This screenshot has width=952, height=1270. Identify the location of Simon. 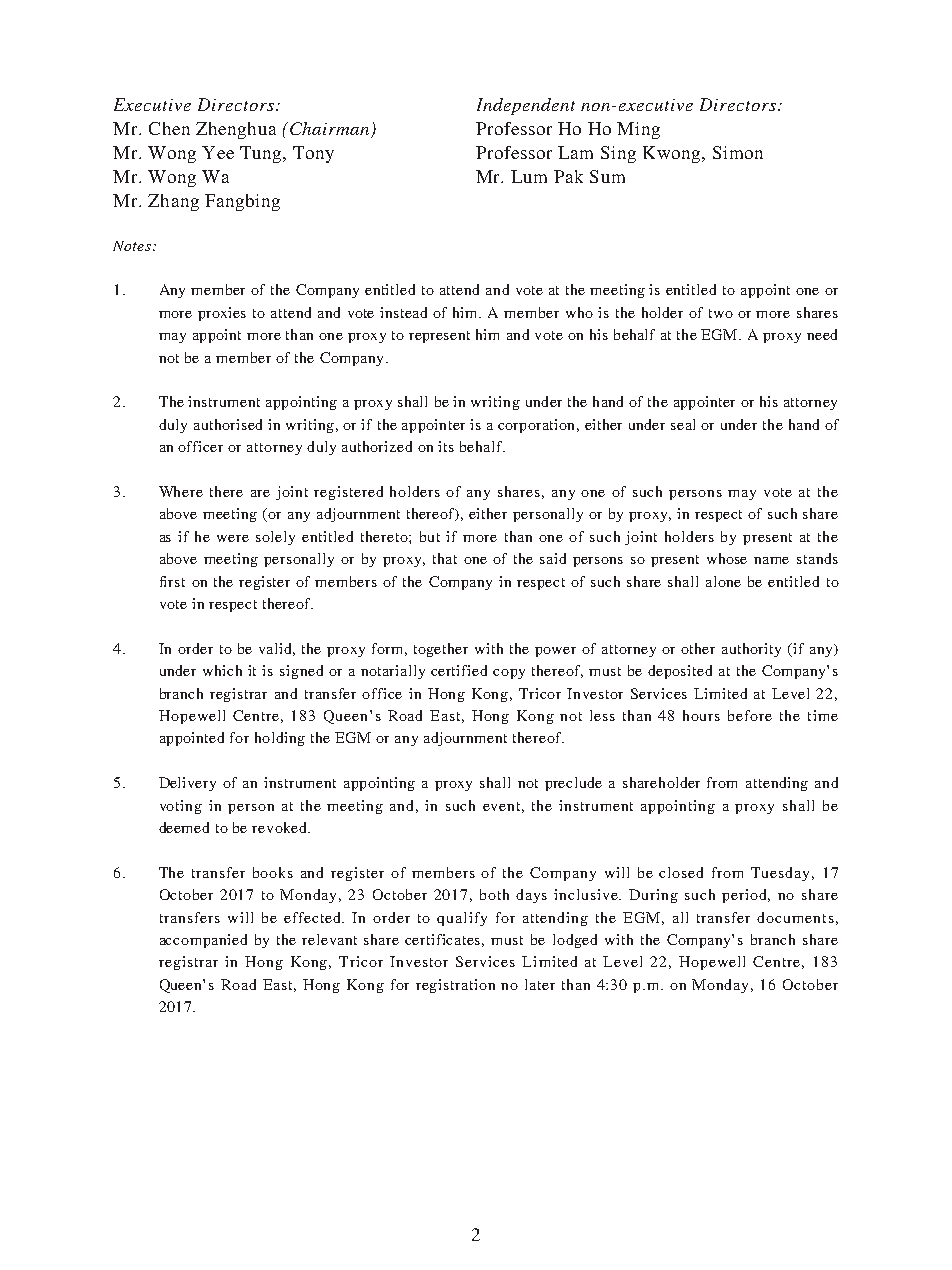
(738, 152).
